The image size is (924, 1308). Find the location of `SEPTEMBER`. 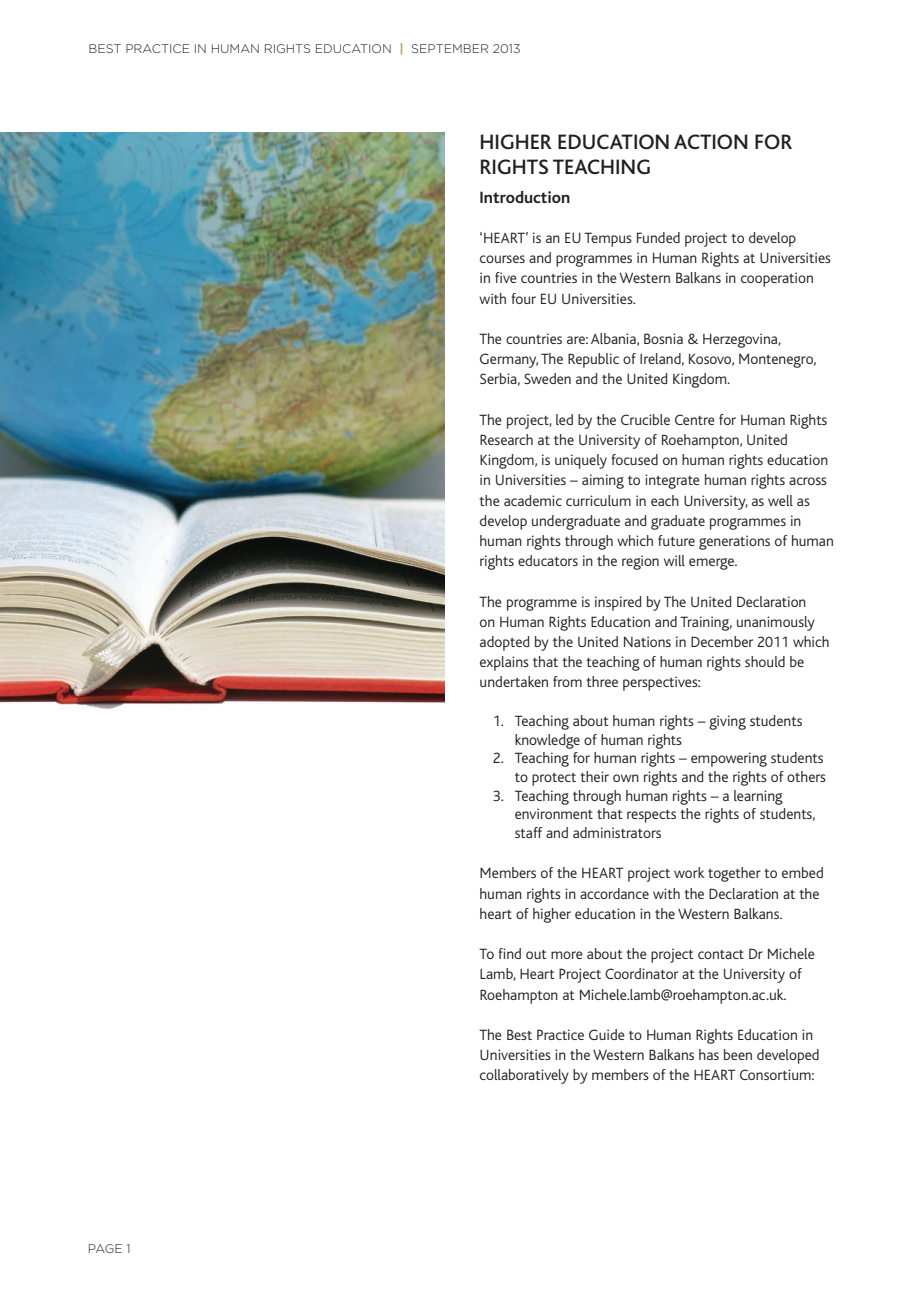

SEPTEMBER is located at coordinates (450, 48).
